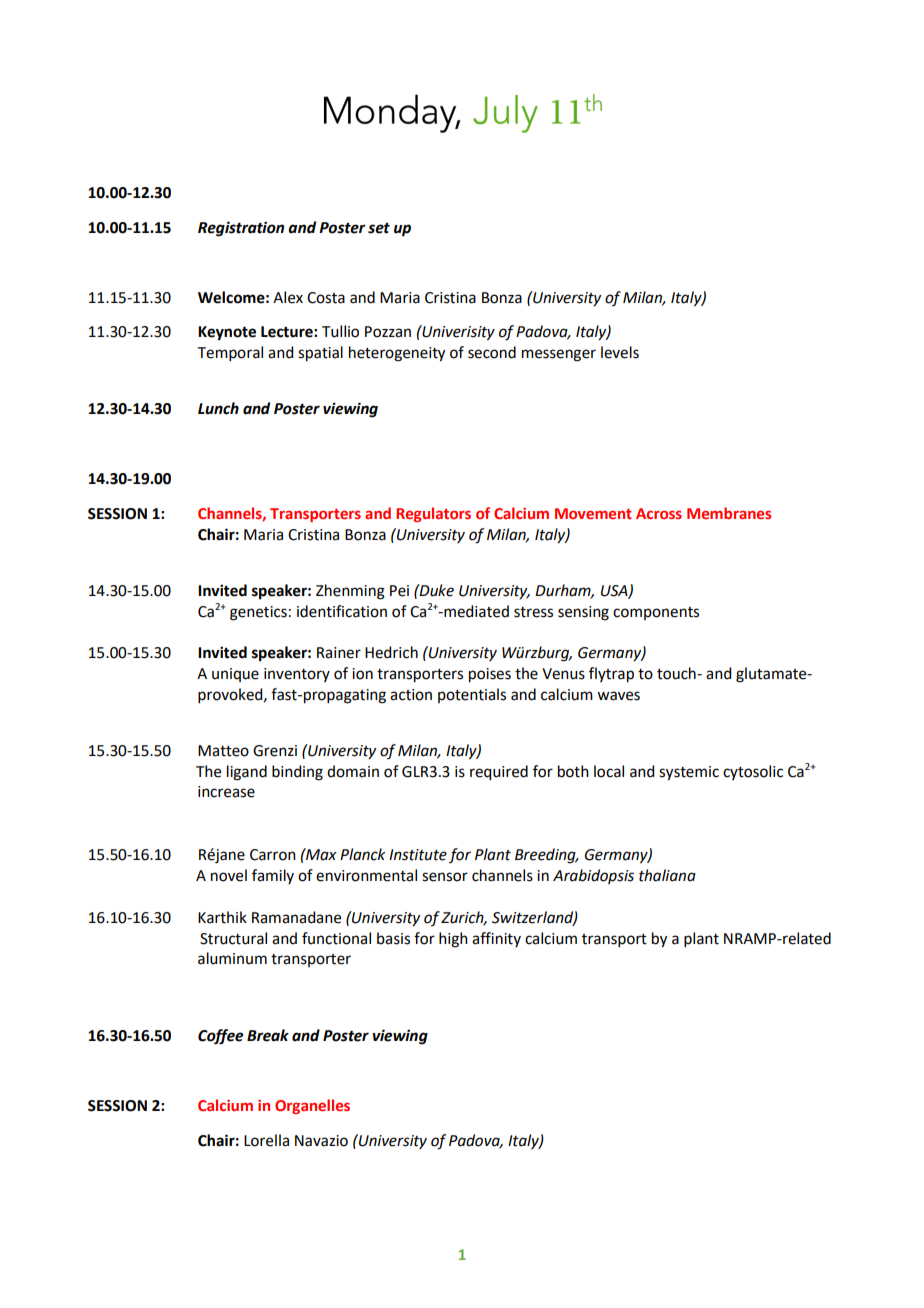  Describe the element at coordinates (689, 773) in the image. I see `systemic` at that location.
